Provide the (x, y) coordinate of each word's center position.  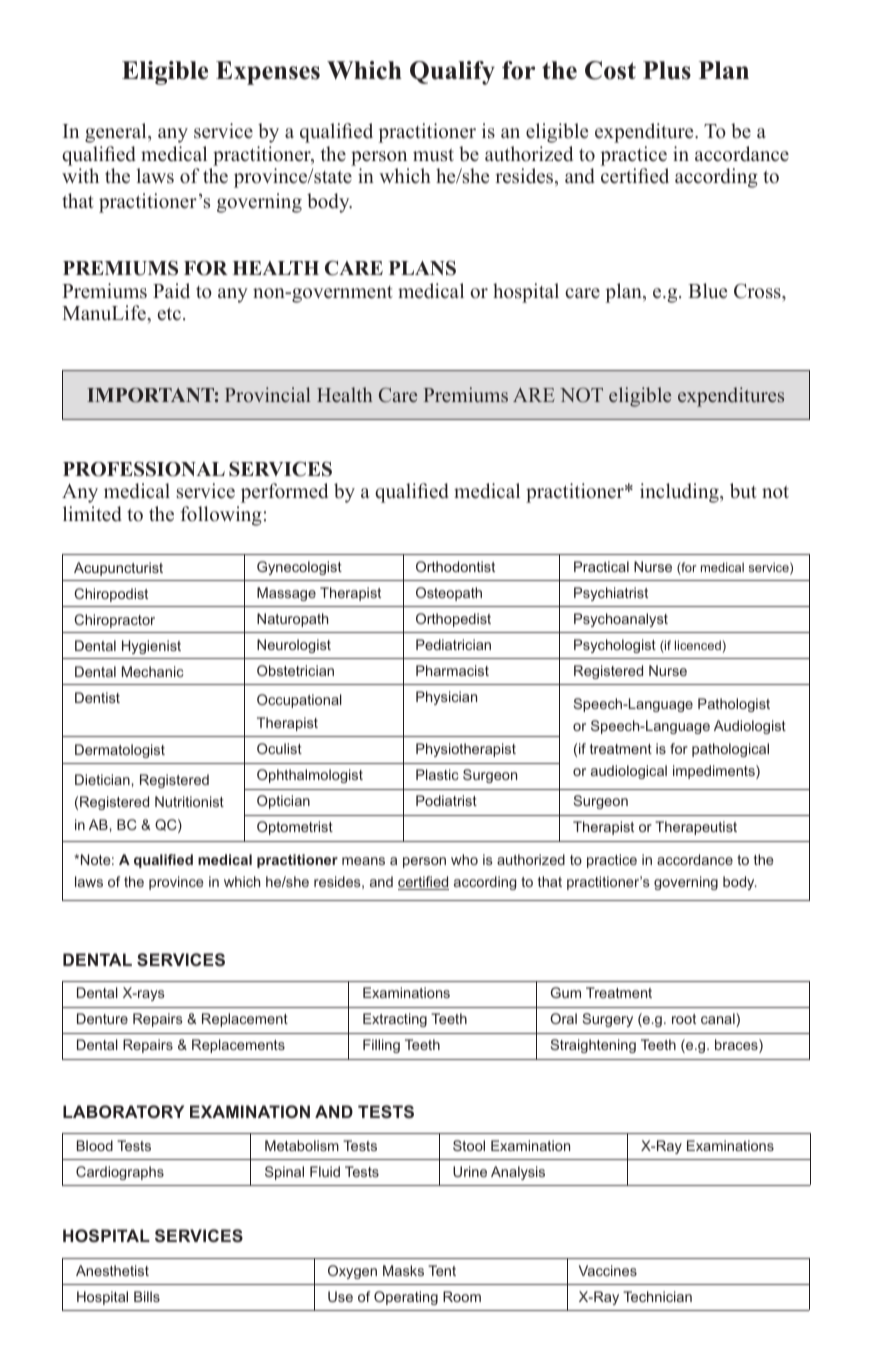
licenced (698, 645)
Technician (657, 1296)
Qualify (452, 73)
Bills (147, 1296)
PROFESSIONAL (144, 469)
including (680, 493)
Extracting (395, 1020)
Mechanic (153, 671)
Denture (102, 1018)
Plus (667, 70)
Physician (446, 698)
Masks (403, 1270)
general (117, 133)
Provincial (268, 394)
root (684, 1019)
